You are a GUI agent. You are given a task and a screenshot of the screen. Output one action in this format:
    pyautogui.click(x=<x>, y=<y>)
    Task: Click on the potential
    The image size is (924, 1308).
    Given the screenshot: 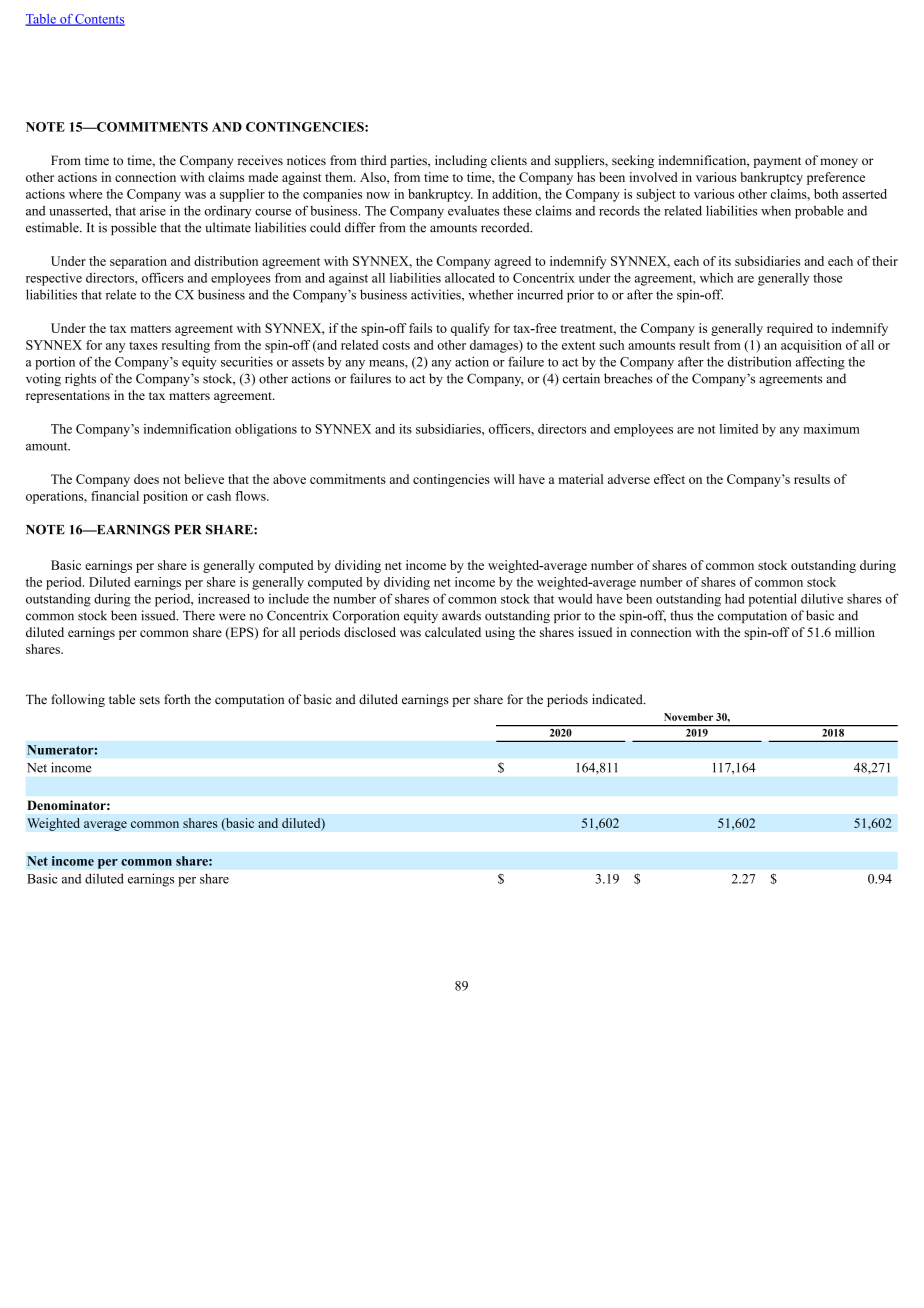 What is the action you would take?
    pyautogui.click(x=772, y=600)
